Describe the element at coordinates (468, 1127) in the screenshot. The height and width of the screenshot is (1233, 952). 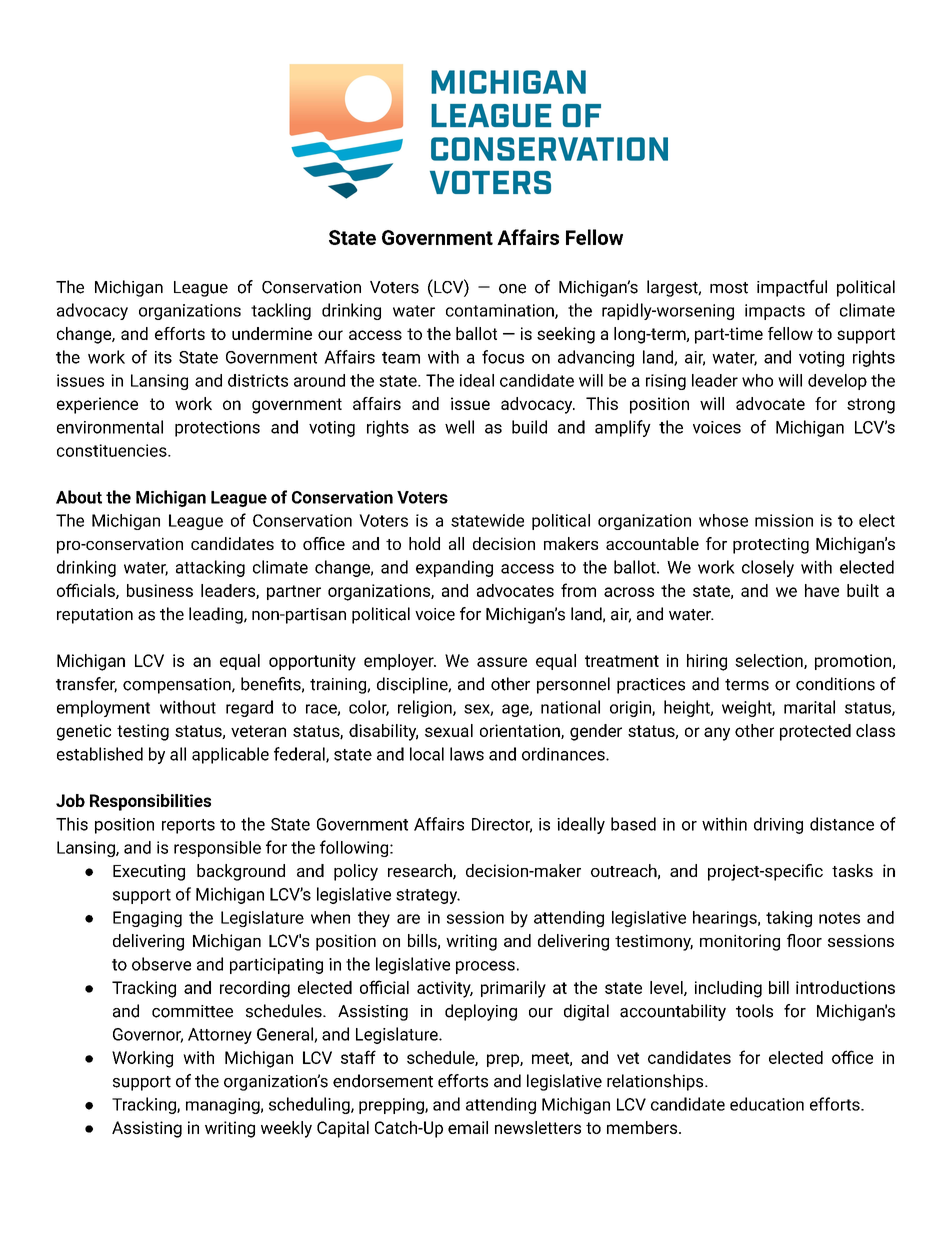
I see `email` at that location.
